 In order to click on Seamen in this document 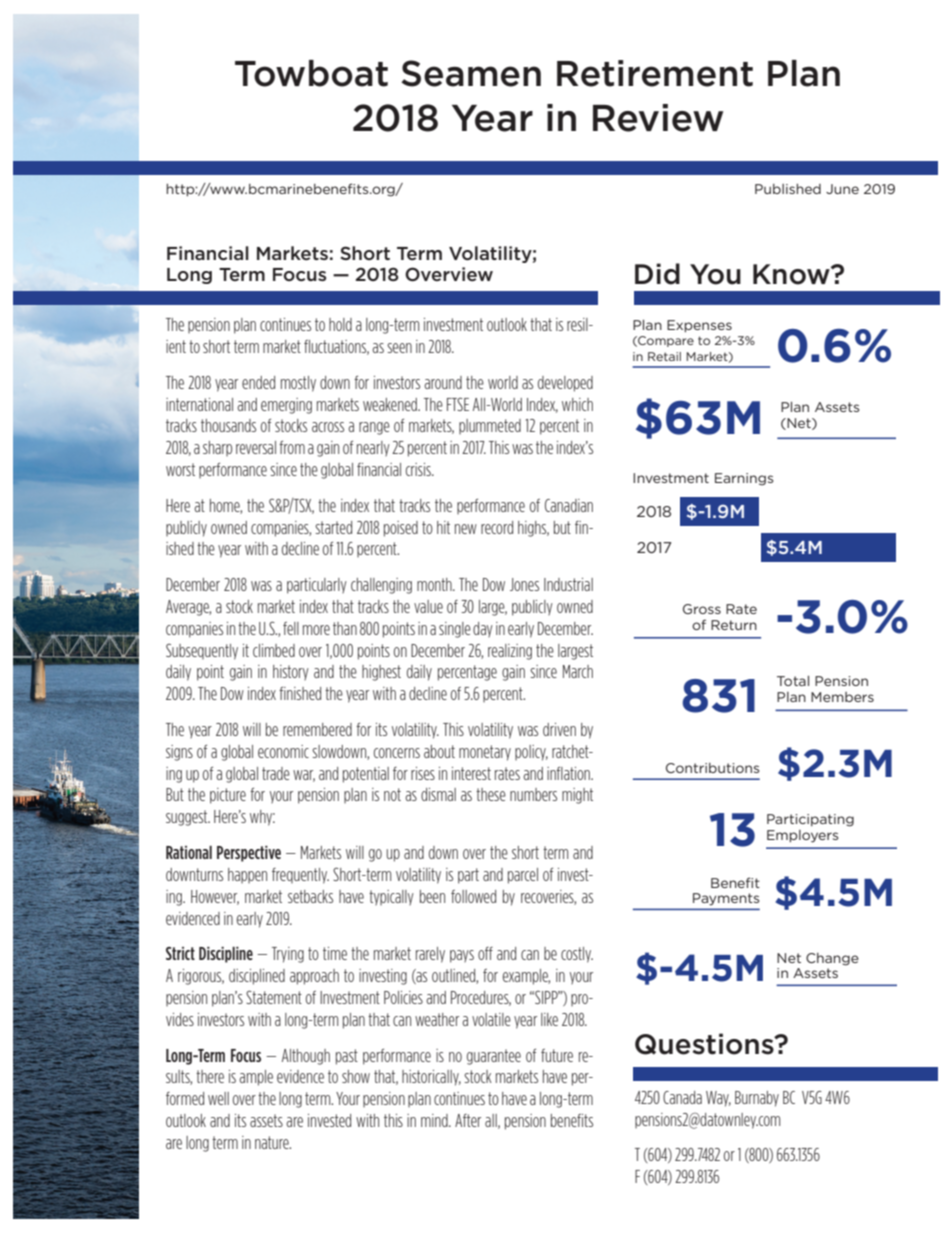, I will do `click(471, 73)`.
